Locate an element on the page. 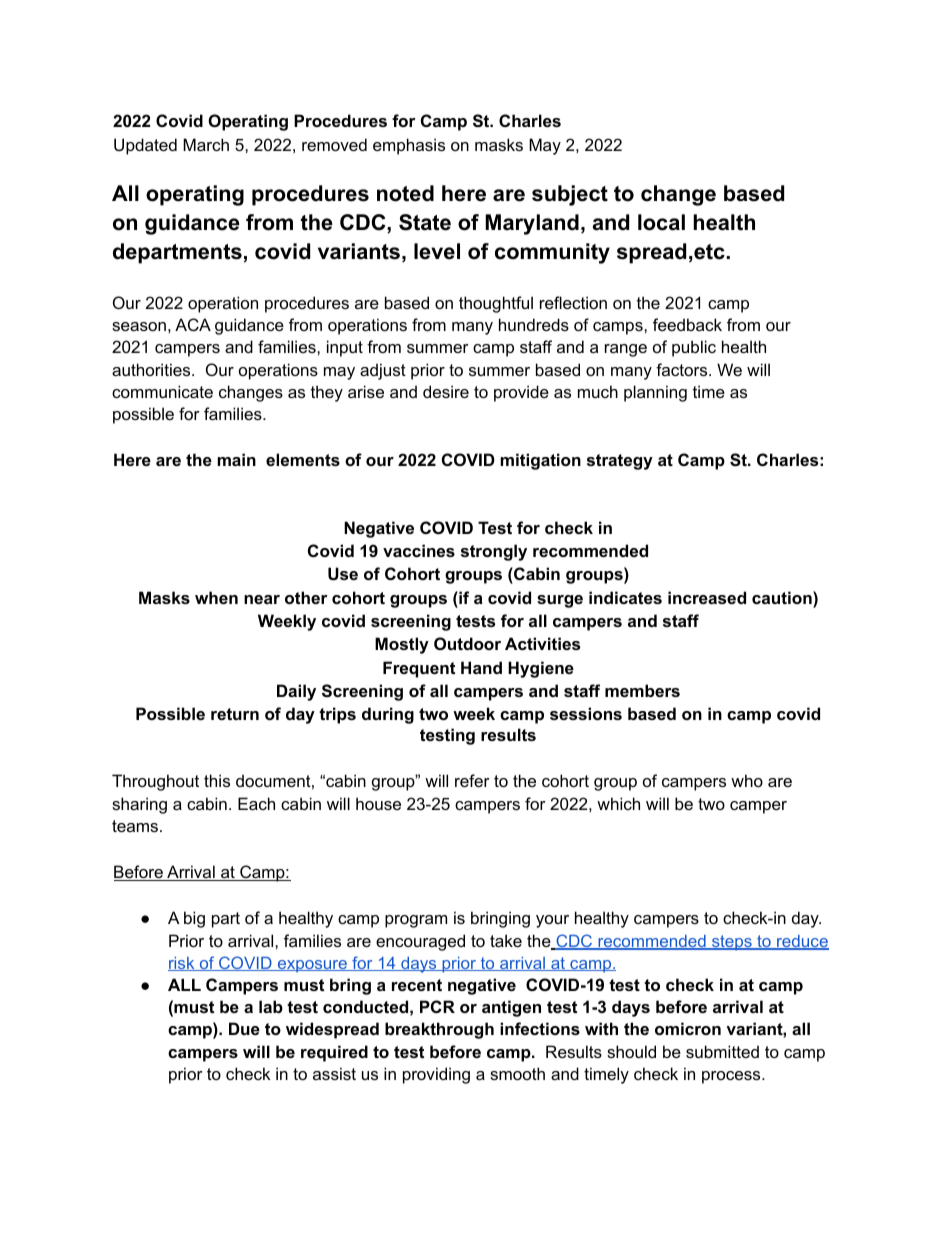 The height and width of the page is (1233, 952). March is located at coordinates (206, 144).
